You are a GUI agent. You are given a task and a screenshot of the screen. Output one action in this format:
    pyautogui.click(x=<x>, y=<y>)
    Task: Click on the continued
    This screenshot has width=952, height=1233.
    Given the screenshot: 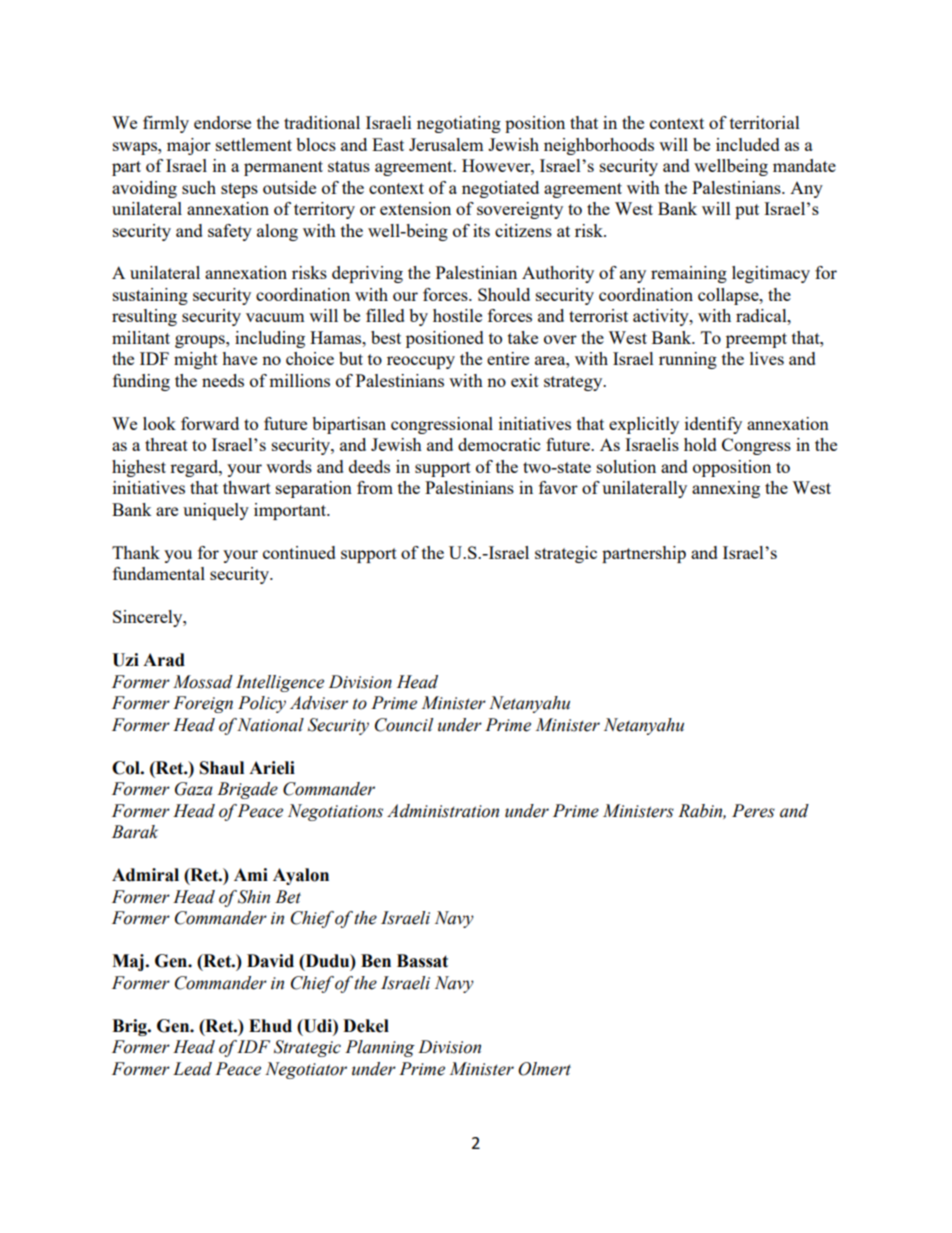 What is the action you would take?
    pyautogui.click(x=299, y=552)
